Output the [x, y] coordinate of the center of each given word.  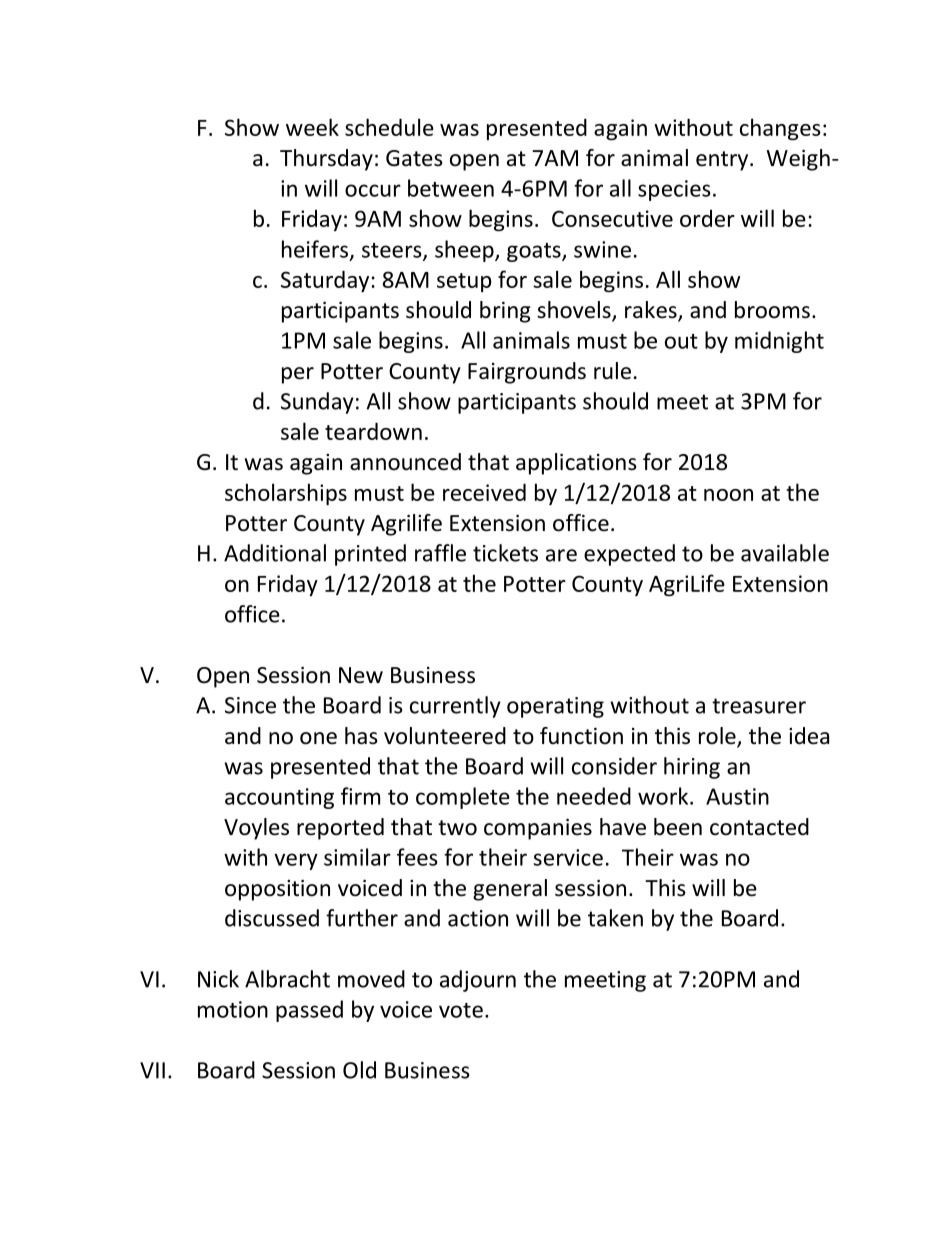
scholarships [286, 494]
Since [250, 705]
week [312, 127]
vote [461, 1010]
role [718, 737]
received [484, 492]
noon [728, 495]
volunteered [445, 736]
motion [233, 1009]
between [451, 188]
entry [723, 161]
